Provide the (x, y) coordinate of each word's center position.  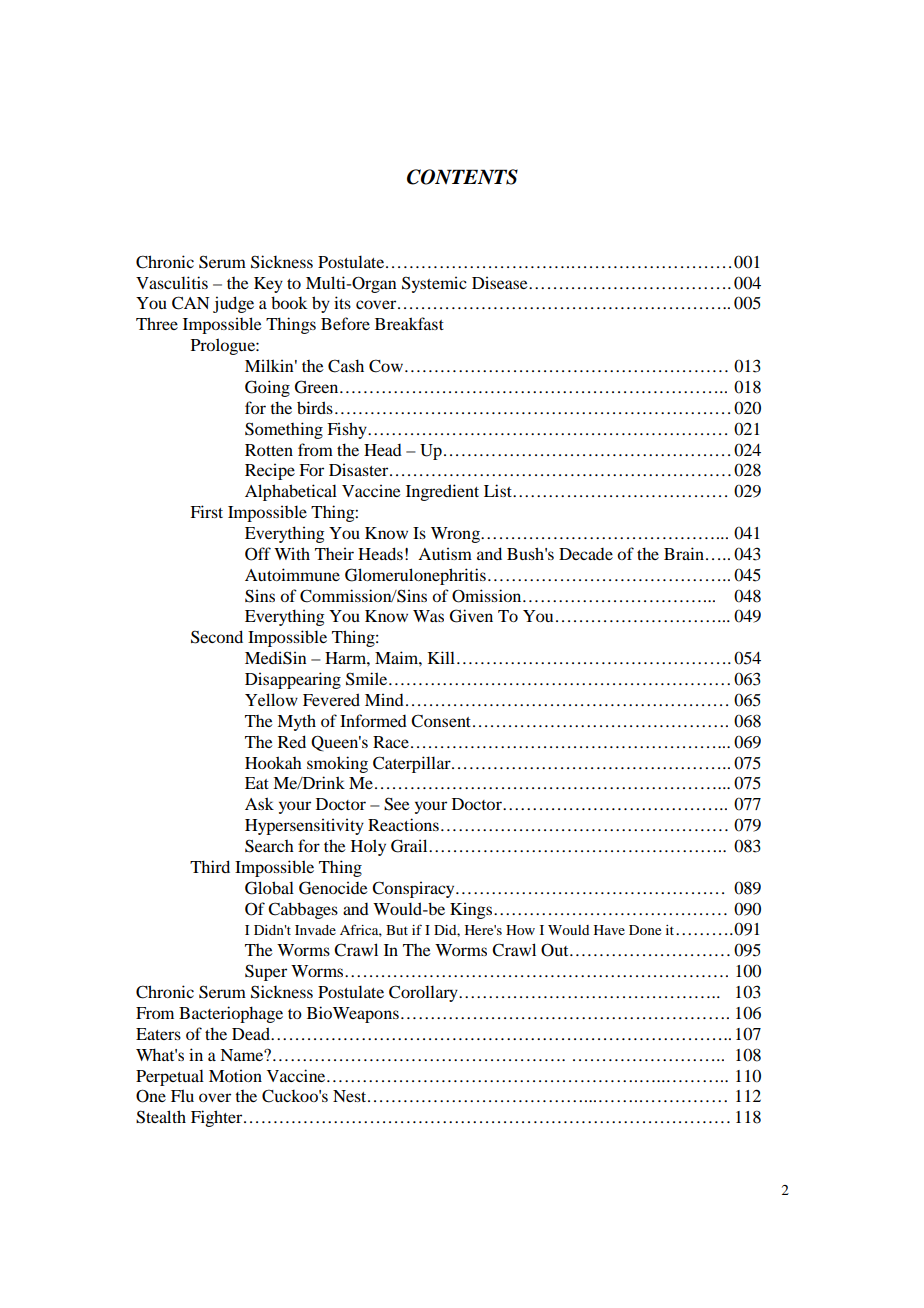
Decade (586, 554)
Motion (235, 1075)
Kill (441, 657)
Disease (501, 282)
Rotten (269, 450)
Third (210, 866)
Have (609, 930)
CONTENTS (462, 177)
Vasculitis (172, 282)
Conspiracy (414, 889)
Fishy (348, 430)
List (499, 490)
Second (217, 637)
